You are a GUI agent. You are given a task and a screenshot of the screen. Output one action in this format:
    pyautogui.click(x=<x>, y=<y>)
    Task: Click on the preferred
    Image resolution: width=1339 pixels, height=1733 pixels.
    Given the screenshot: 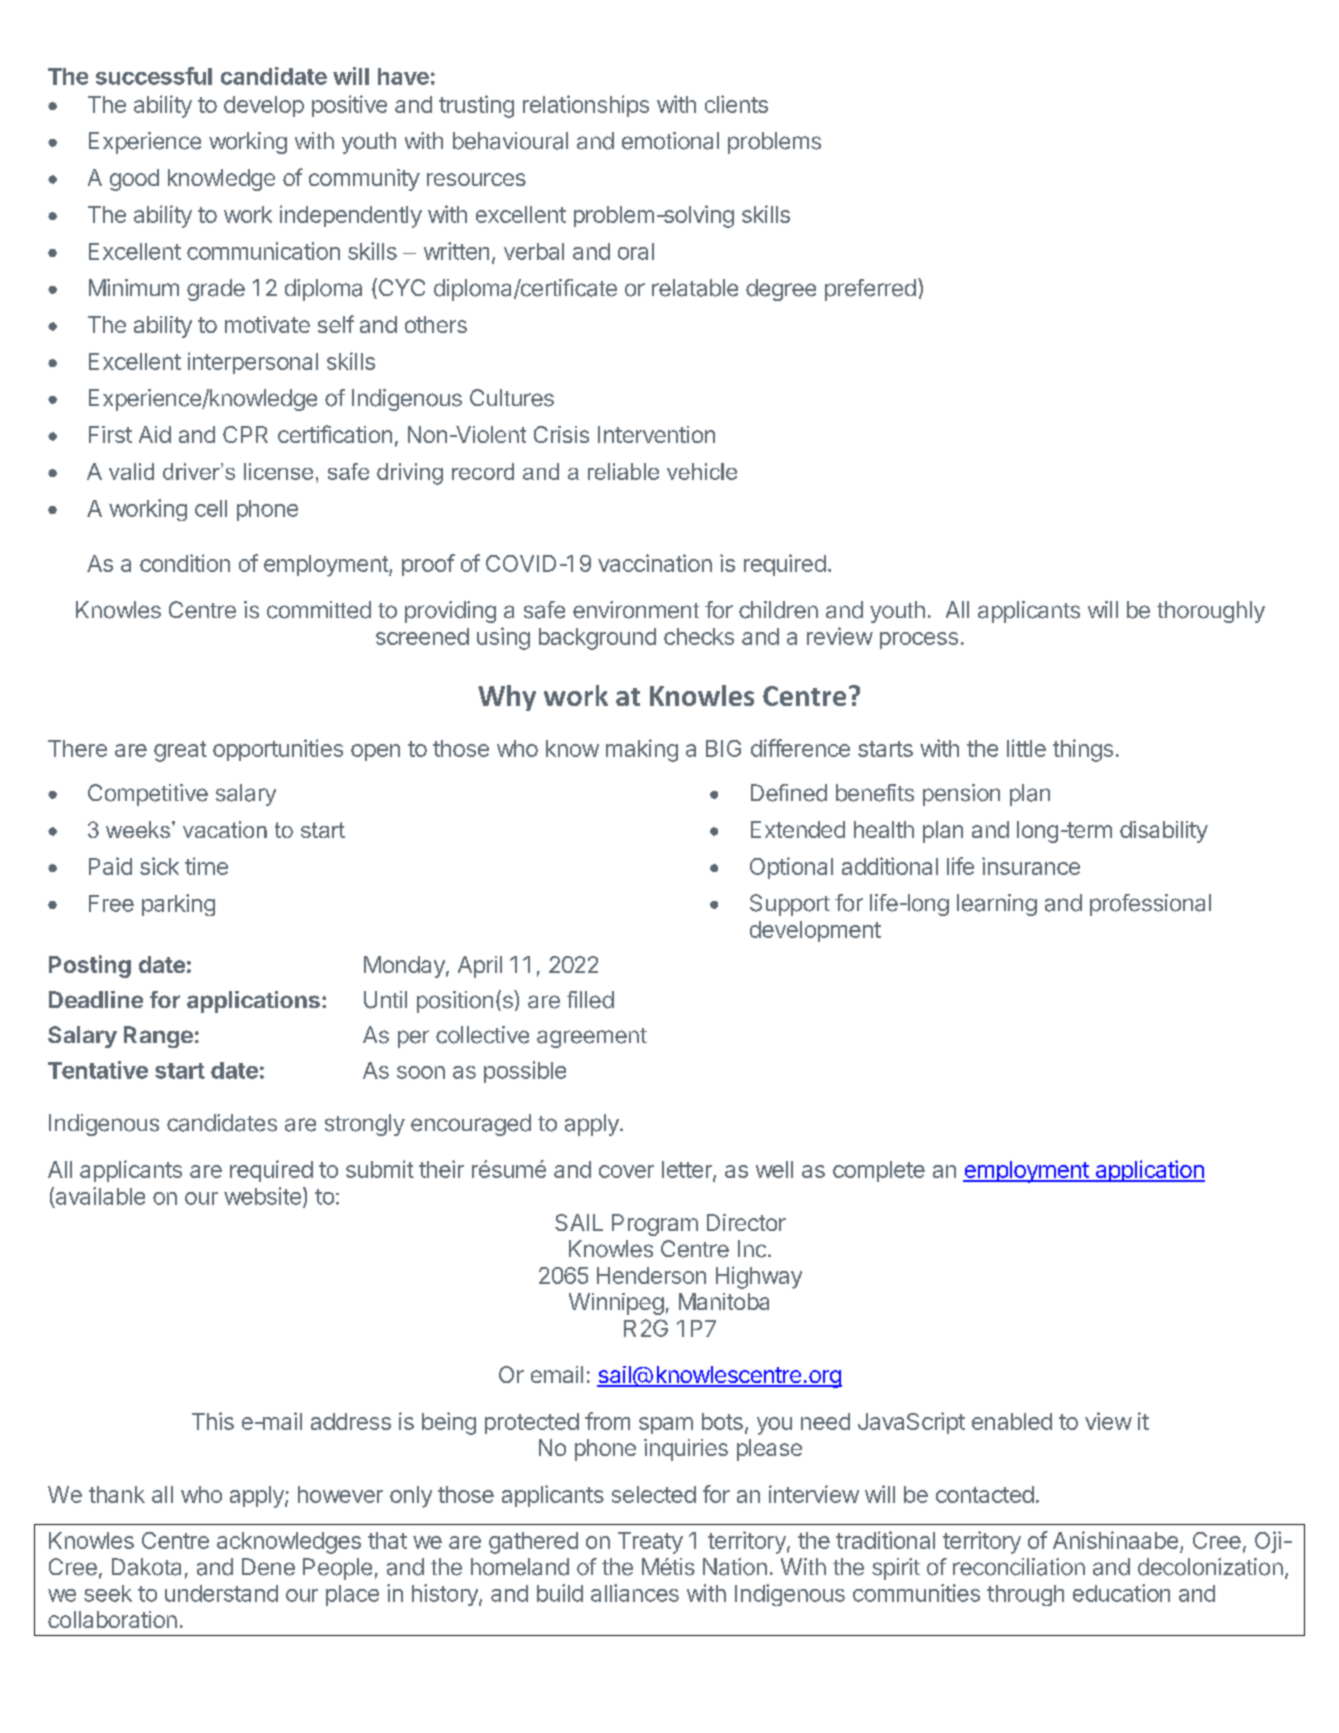 What is the action you would take?
    pyautogui.click(x=870, y=290)
